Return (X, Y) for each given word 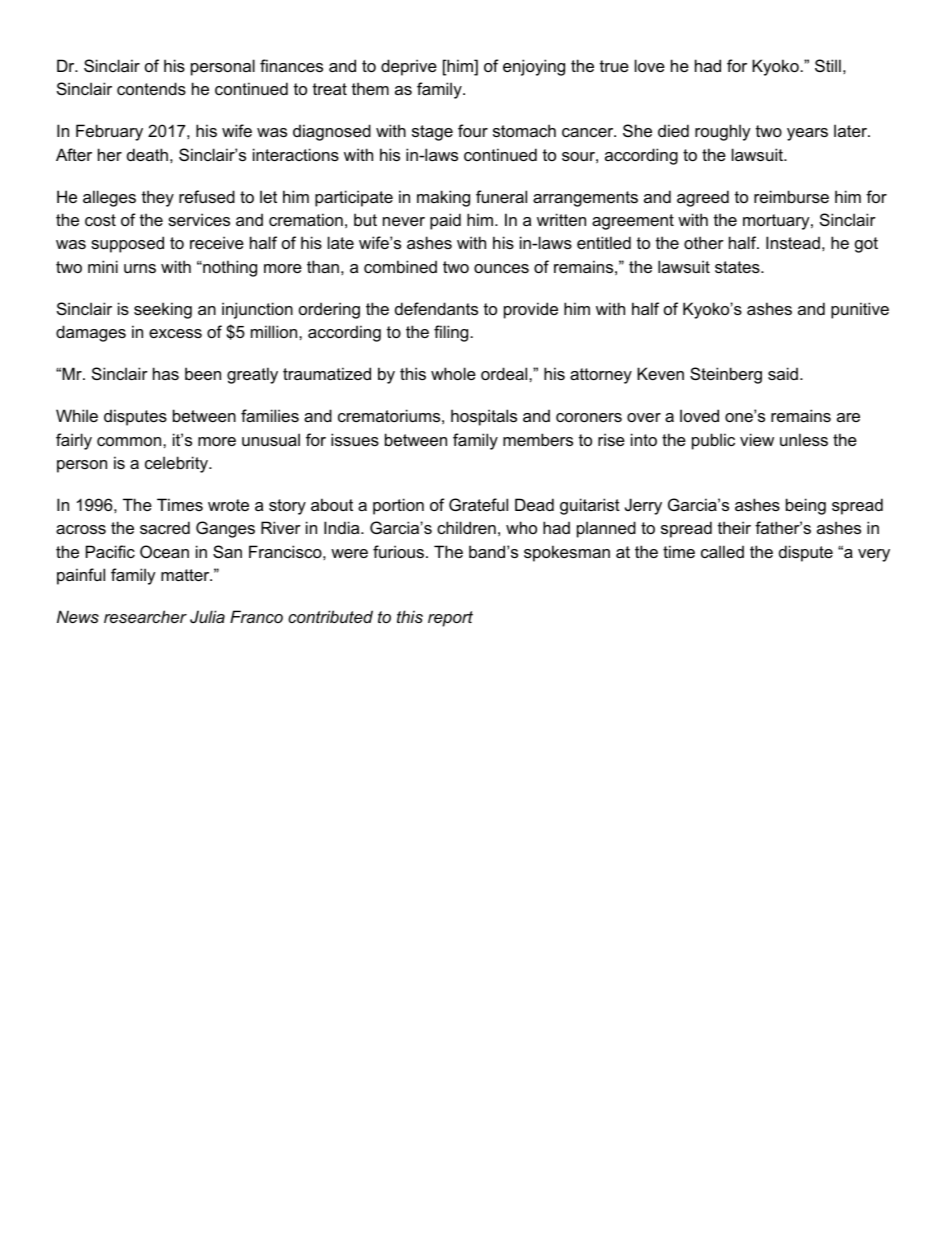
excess (175, 333)
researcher (145, 616)
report (450, 619)
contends (151, 88)
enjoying (534, 67)
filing (451, 333)
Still (828, 65)
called (722, 551)
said (783, 373)
